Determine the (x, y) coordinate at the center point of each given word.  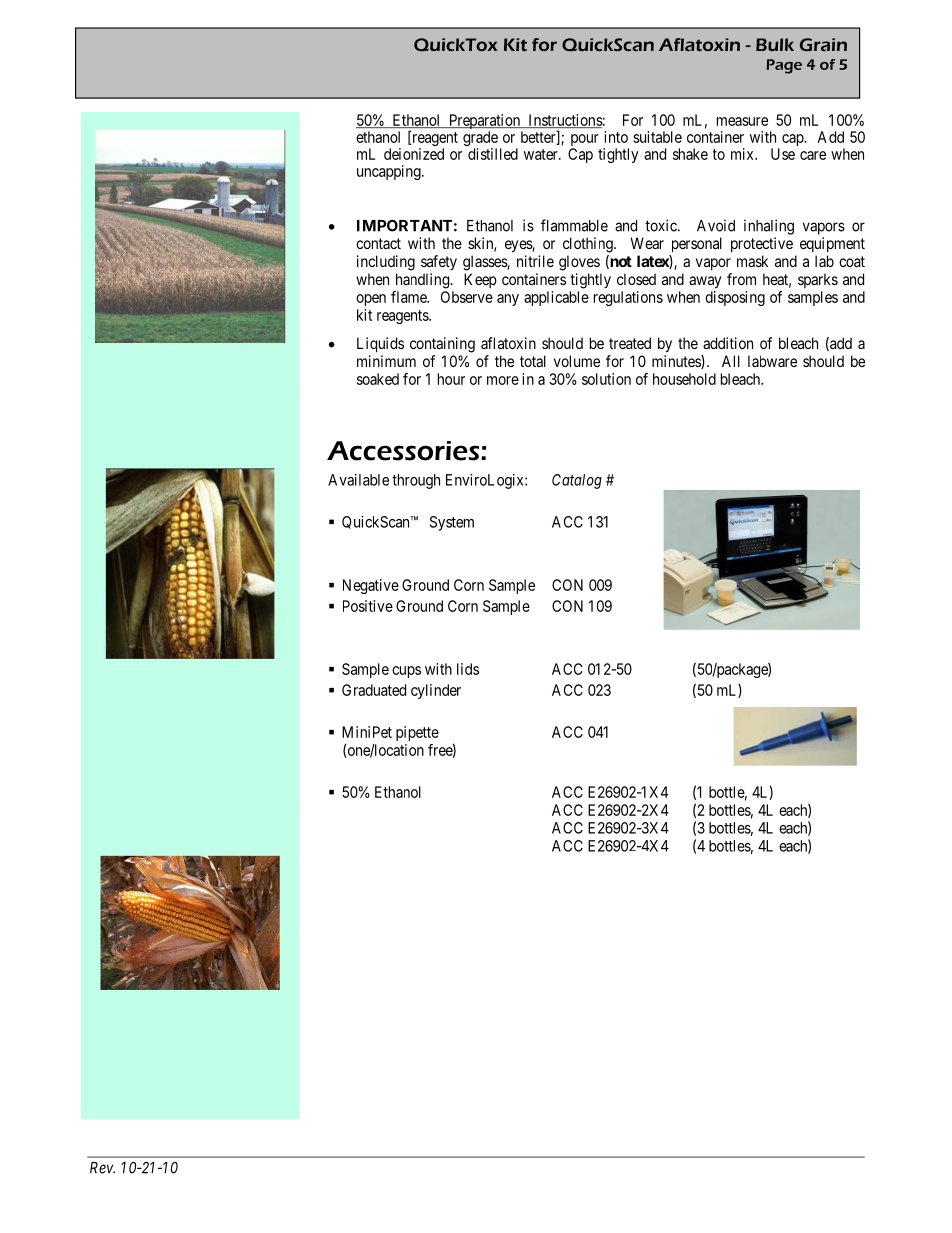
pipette (417, 733)
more (503, 380)
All (731, 361)
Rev (102, 1168)
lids (468, 669)
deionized (414, 154)
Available (358, 480)
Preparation (484, 123)
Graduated (374, 690)
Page (784, 66)
